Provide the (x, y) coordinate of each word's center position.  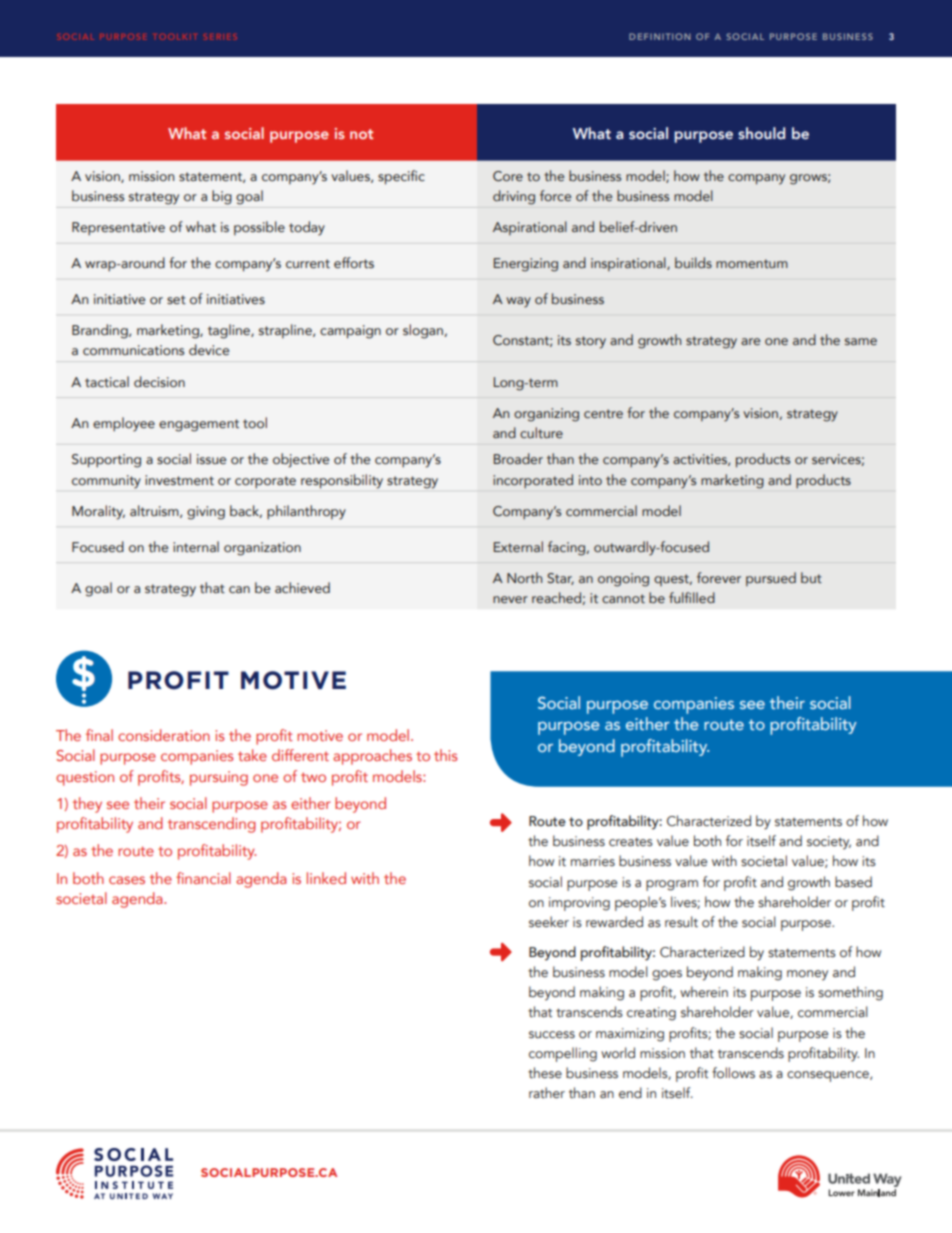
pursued (771, 579)
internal (196, 546)
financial (203, 878)
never (510, 599)
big (222, 197)
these (545, 1073)
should (761, 133)
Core (508, 176)
